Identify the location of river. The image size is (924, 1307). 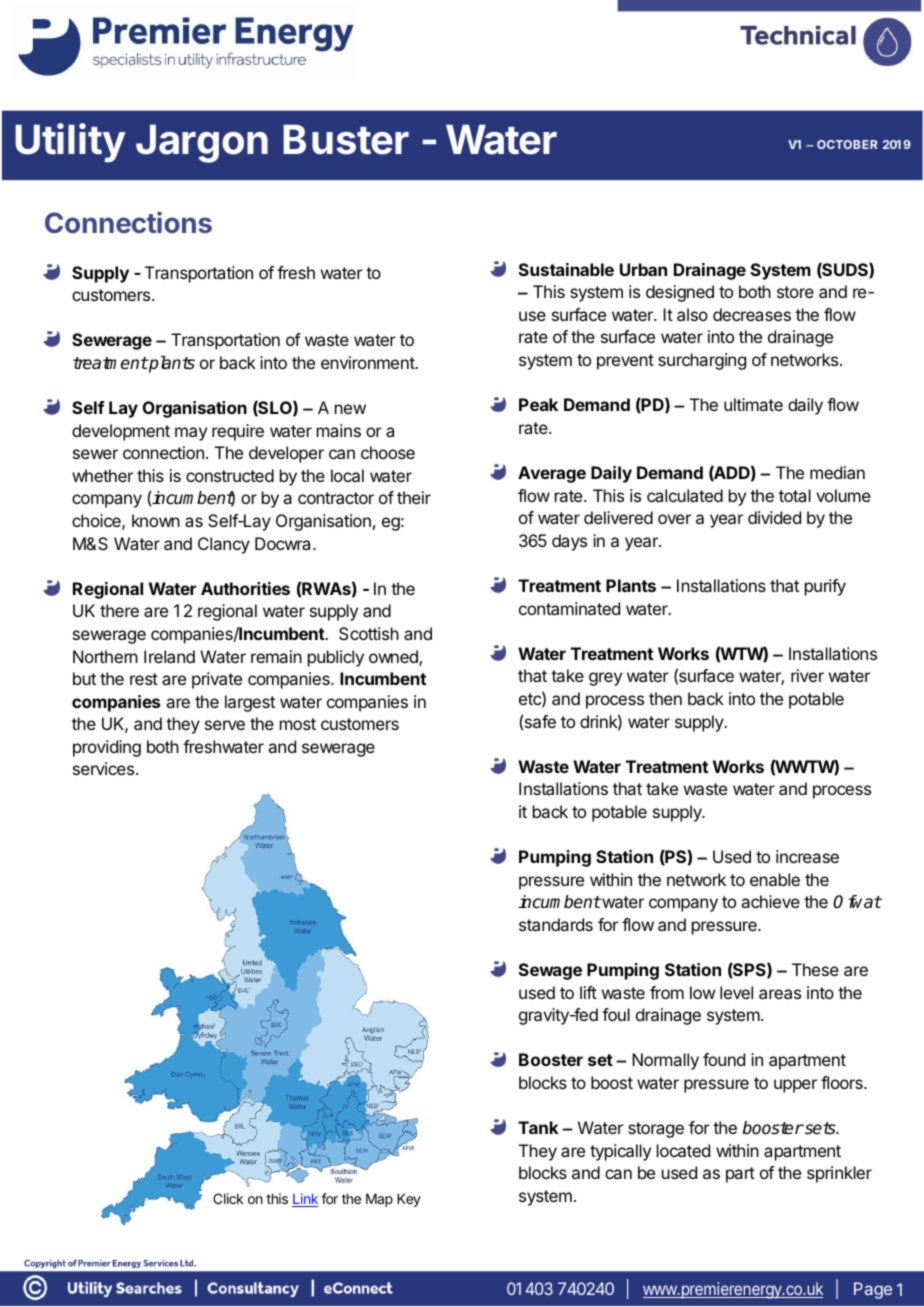
(807, 675).
